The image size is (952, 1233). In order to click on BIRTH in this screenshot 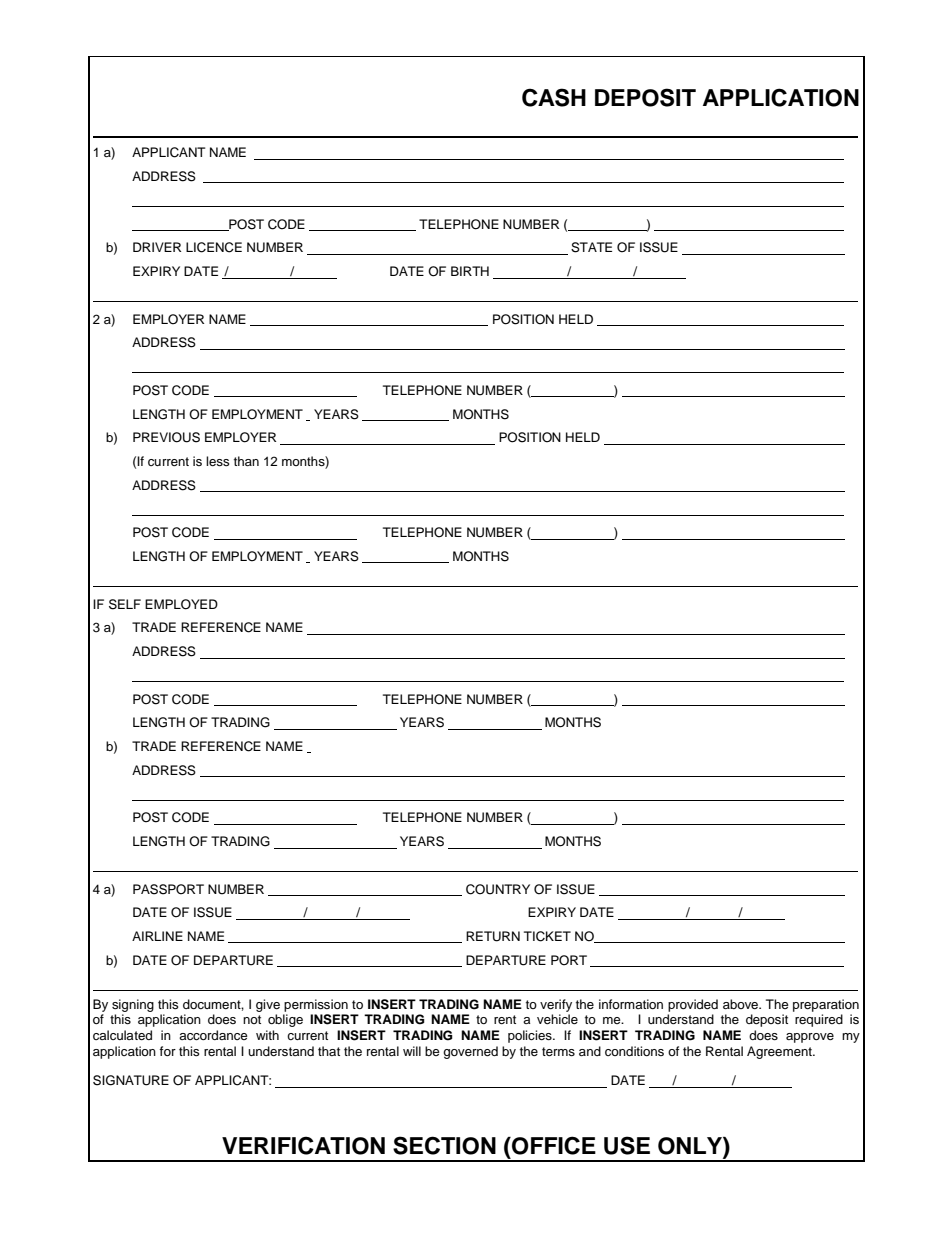, I will do `click(470, 271)`.
